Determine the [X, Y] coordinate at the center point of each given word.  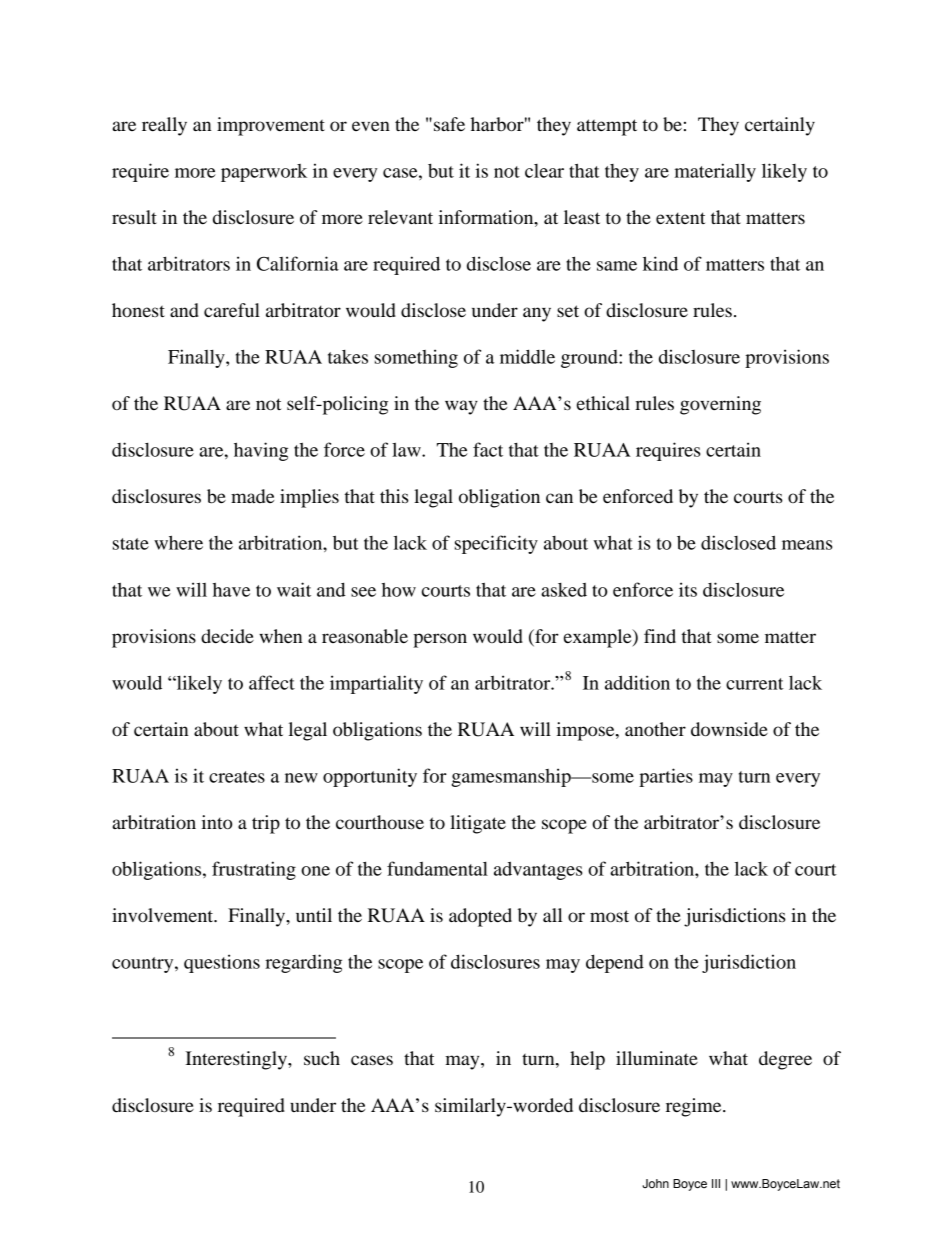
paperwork [264, 173]
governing [720, 405]
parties [666, 777]
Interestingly [237, 1060]
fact [488, 449]
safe [449, 124]
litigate [478, 824]
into [217, 822]
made [252, 496]
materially [715, 172]
